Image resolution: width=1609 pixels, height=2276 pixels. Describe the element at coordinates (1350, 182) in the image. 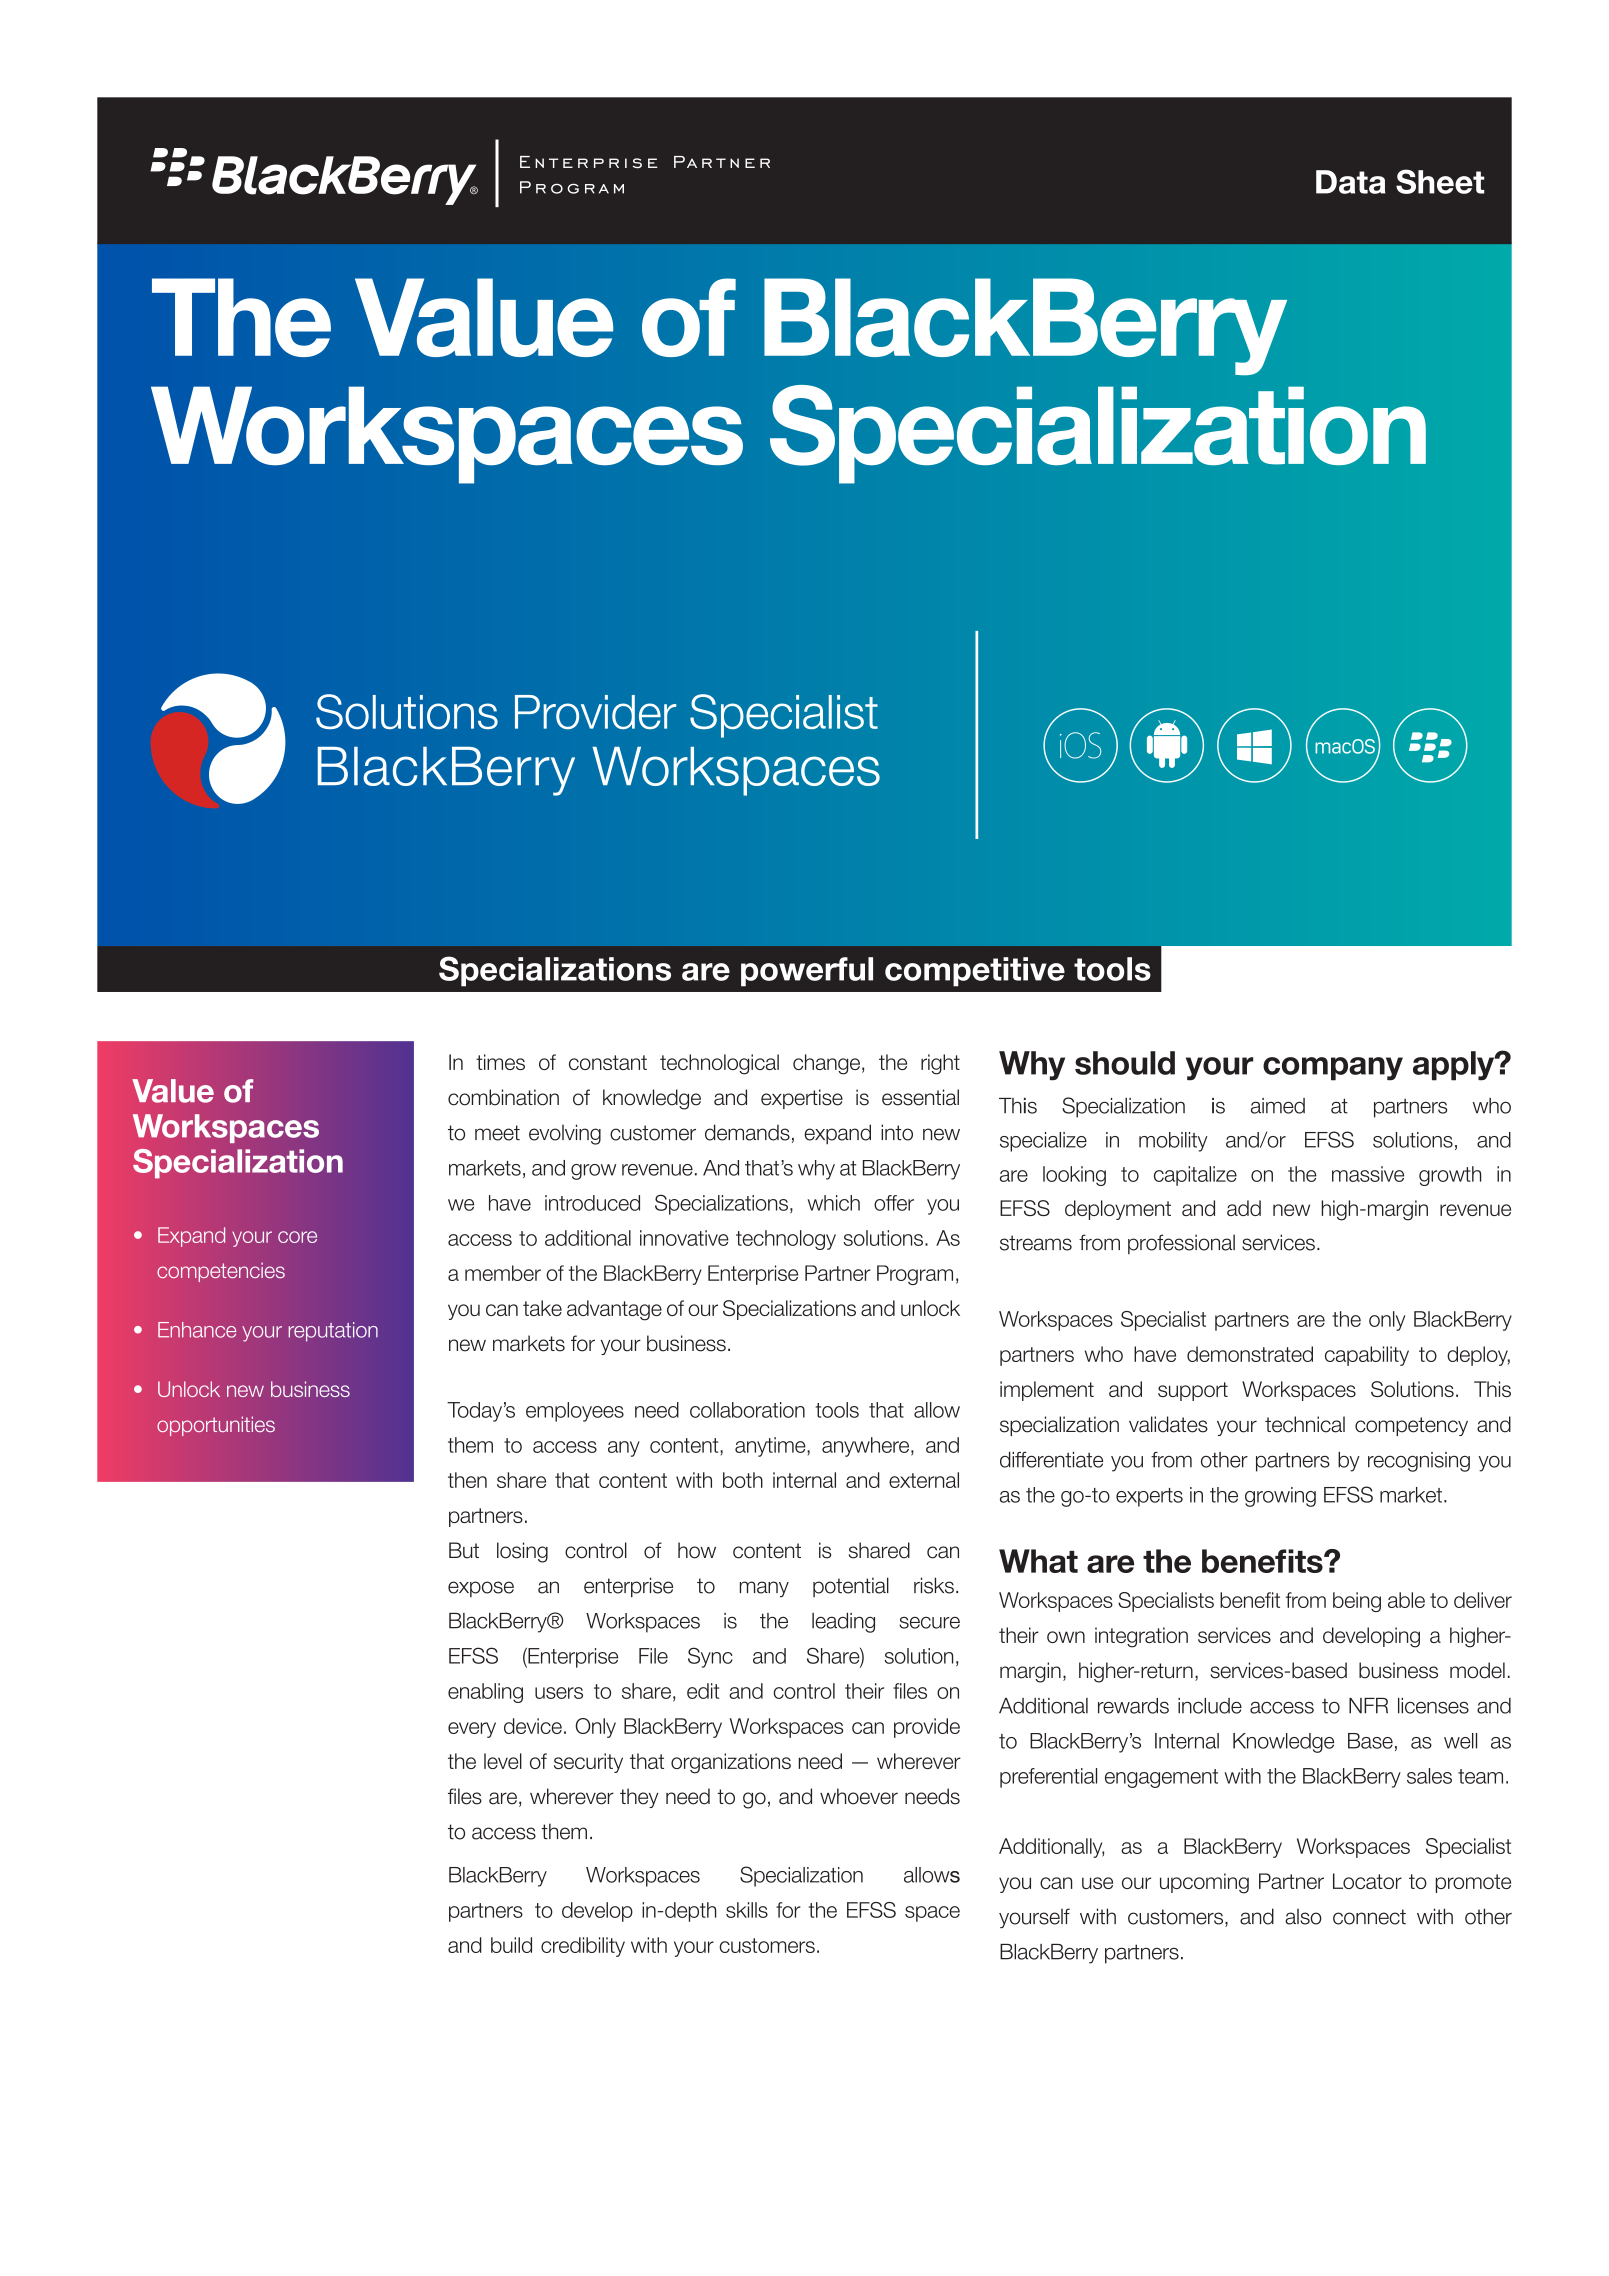

I see `Data` at that location.
